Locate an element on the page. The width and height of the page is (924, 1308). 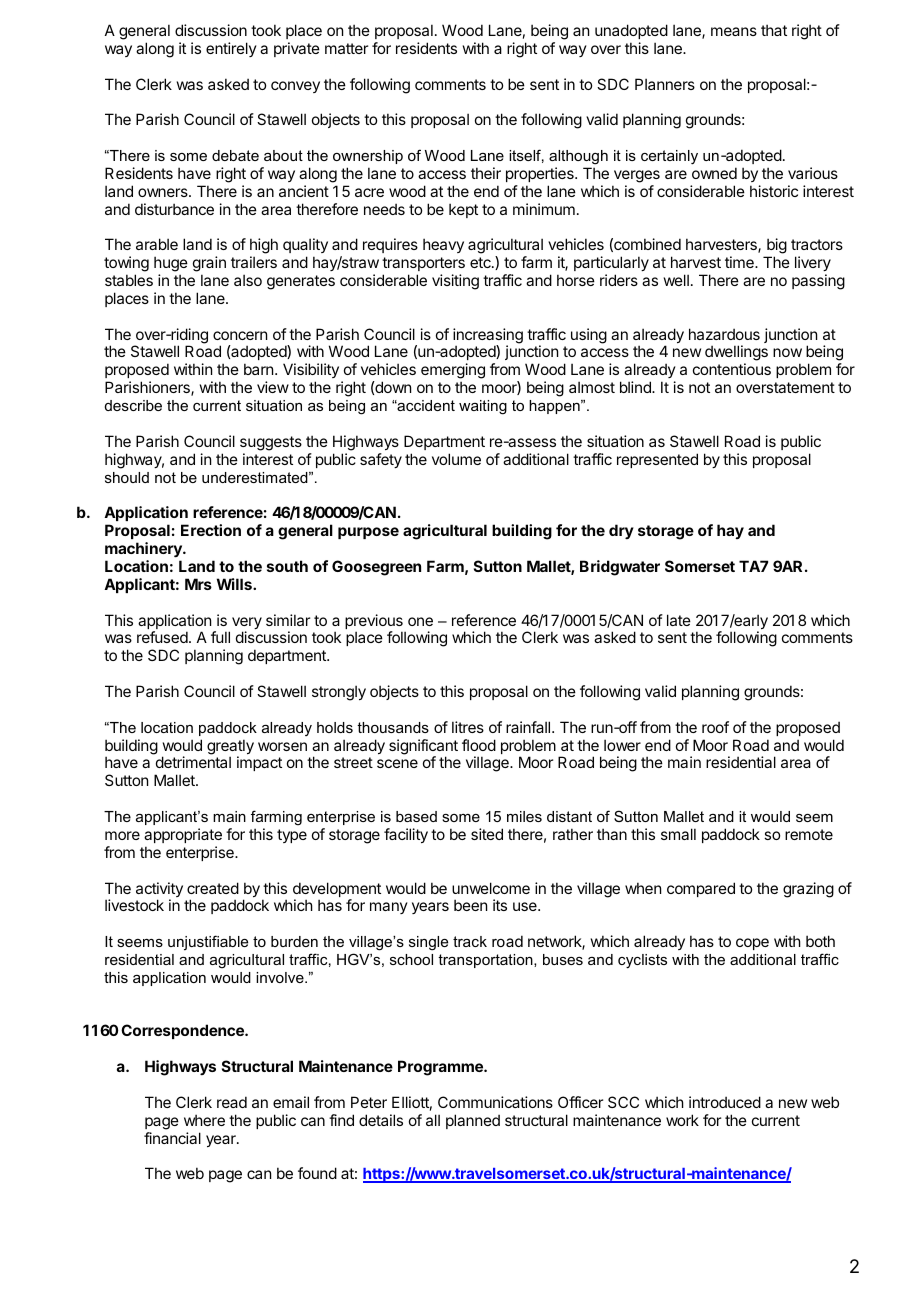
unwelcome is located at coordinates (491, 888).
